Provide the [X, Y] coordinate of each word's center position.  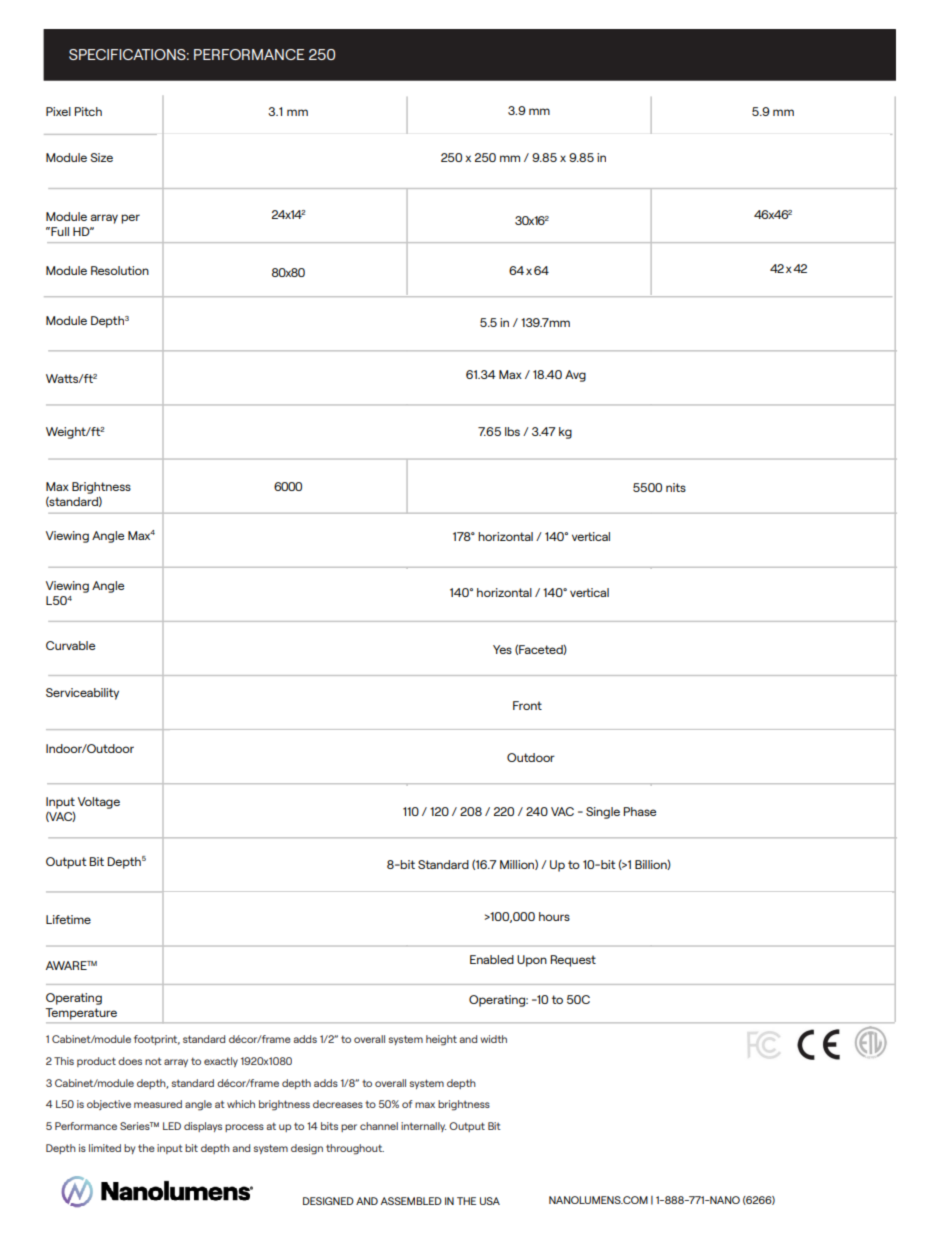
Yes [502, 649]
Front [527, 705]
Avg [575, 376]
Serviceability [82, 694]
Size [101, 157]
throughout [355, 1149]
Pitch [88, 111]
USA [490, 1201]
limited [105, 1148]
